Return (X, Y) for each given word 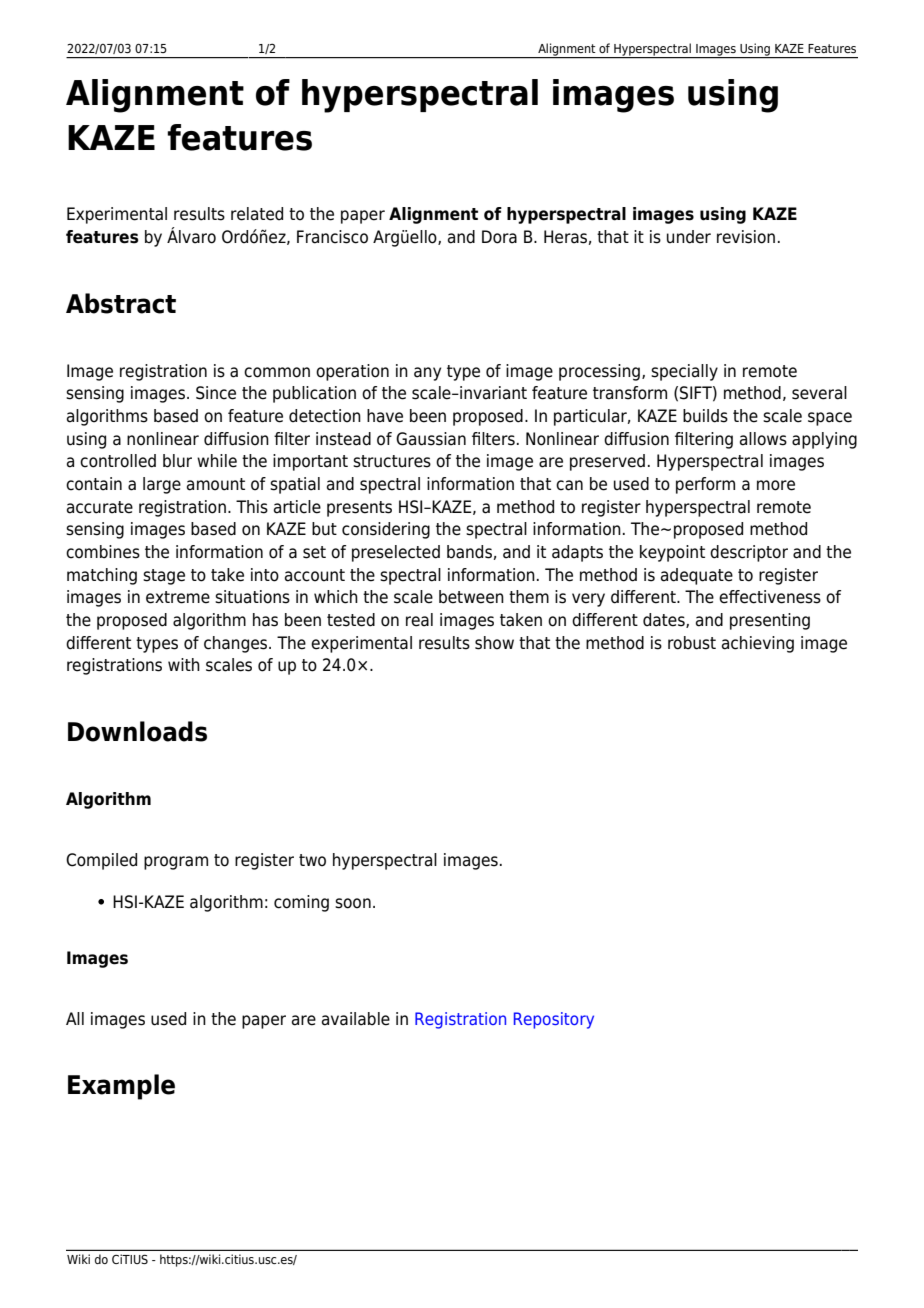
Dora (499, 237)
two (312, 860)
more (776, 485)
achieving (758, 644)
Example (121, 1087)
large (162, 485)
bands (469, 552)
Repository (554, 1020)
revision (746, 237)
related (257, 214)
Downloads (137, 731)
